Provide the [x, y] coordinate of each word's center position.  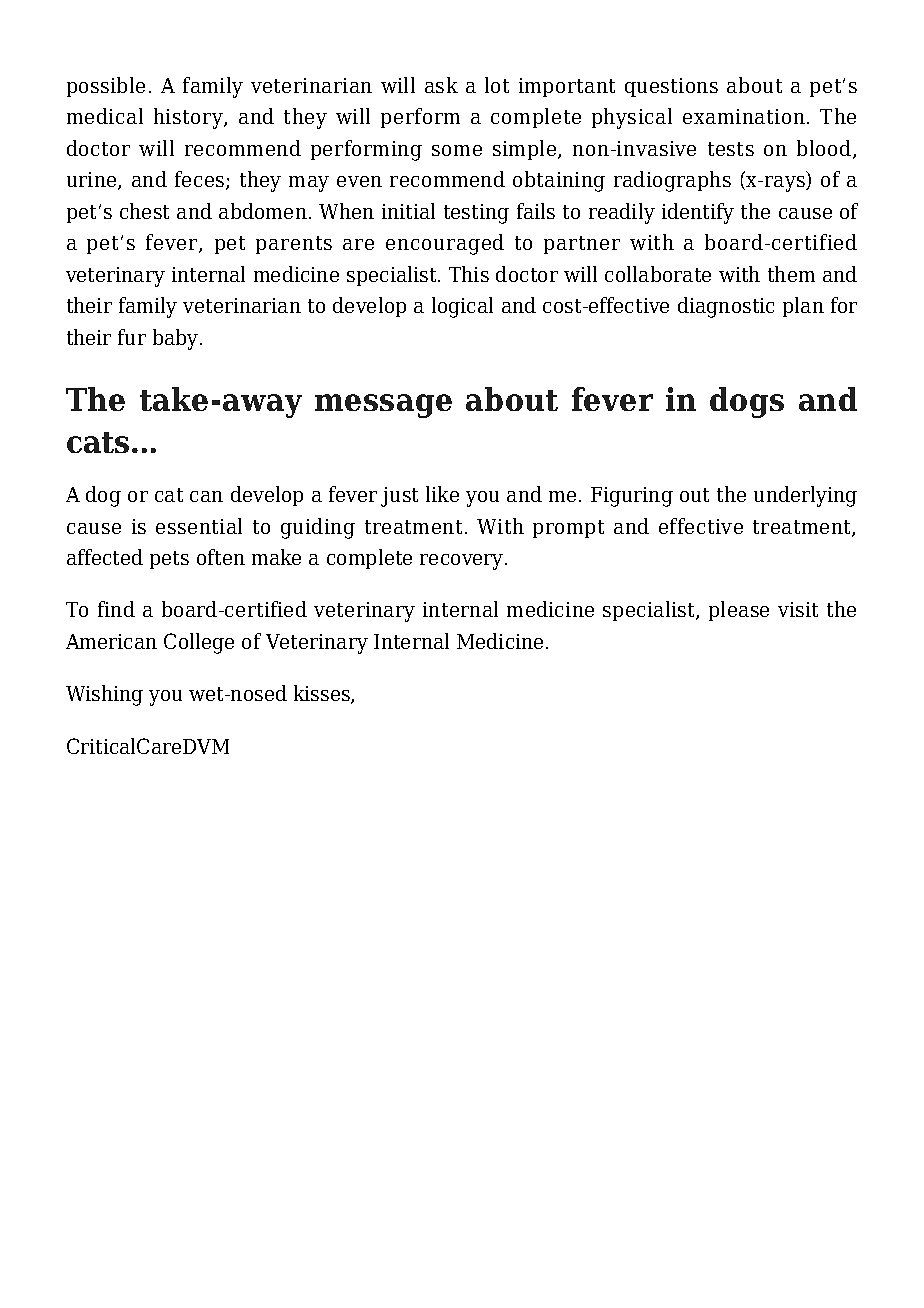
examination [744, 116]
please [739, 611]
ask [441, 85]
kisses [323, 694]
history [189, 118]
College [199, 643]
